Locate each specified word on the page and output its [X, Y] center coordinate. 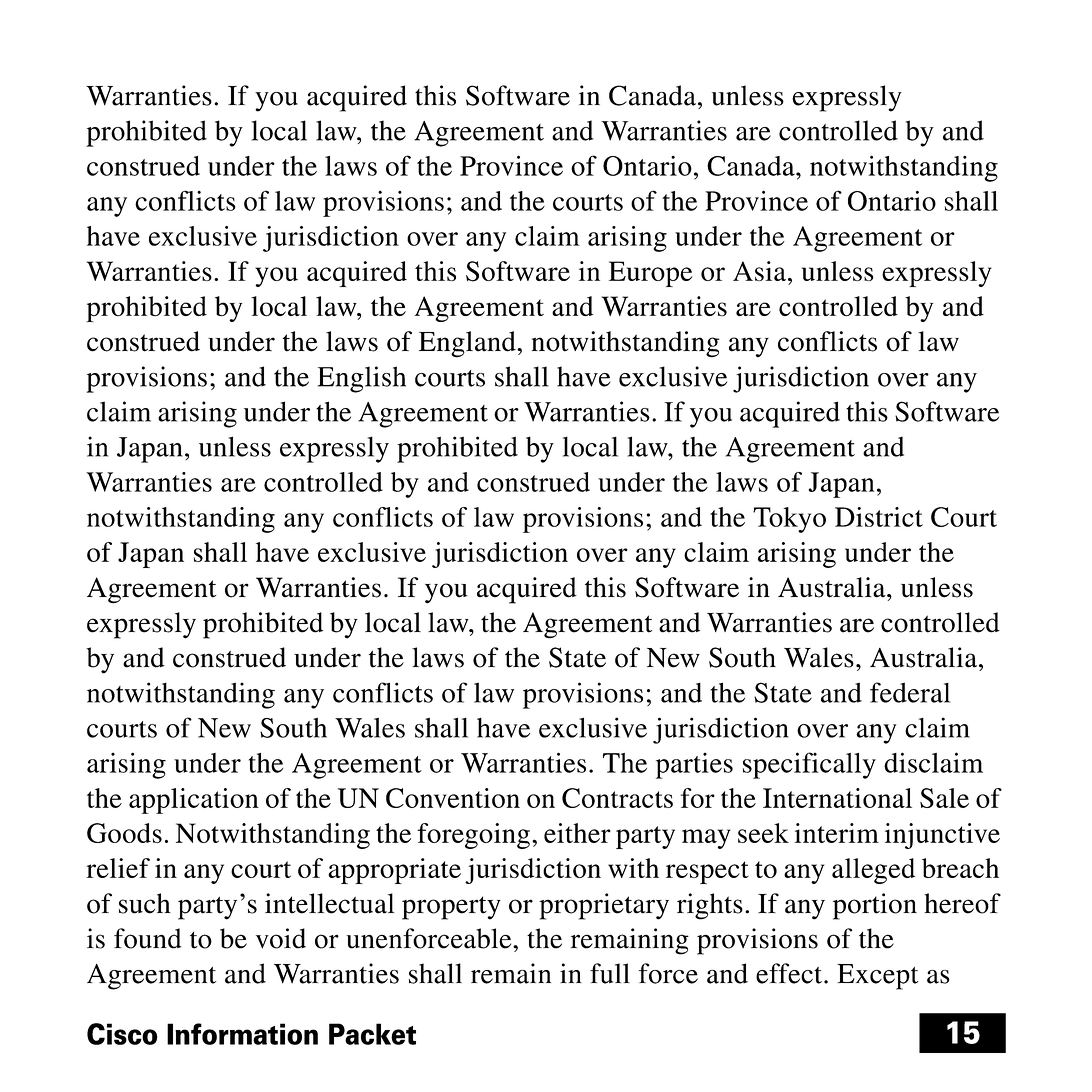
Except [878, 977]
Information [242, 1034]
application [194, 801]
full [610, 973]
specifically [809, 765]
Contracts [617, 798]
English [362, 379]
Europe [651, 274]
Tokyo [789, 520]
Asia [759, 271]
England [468, 344]
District [879, 517]
